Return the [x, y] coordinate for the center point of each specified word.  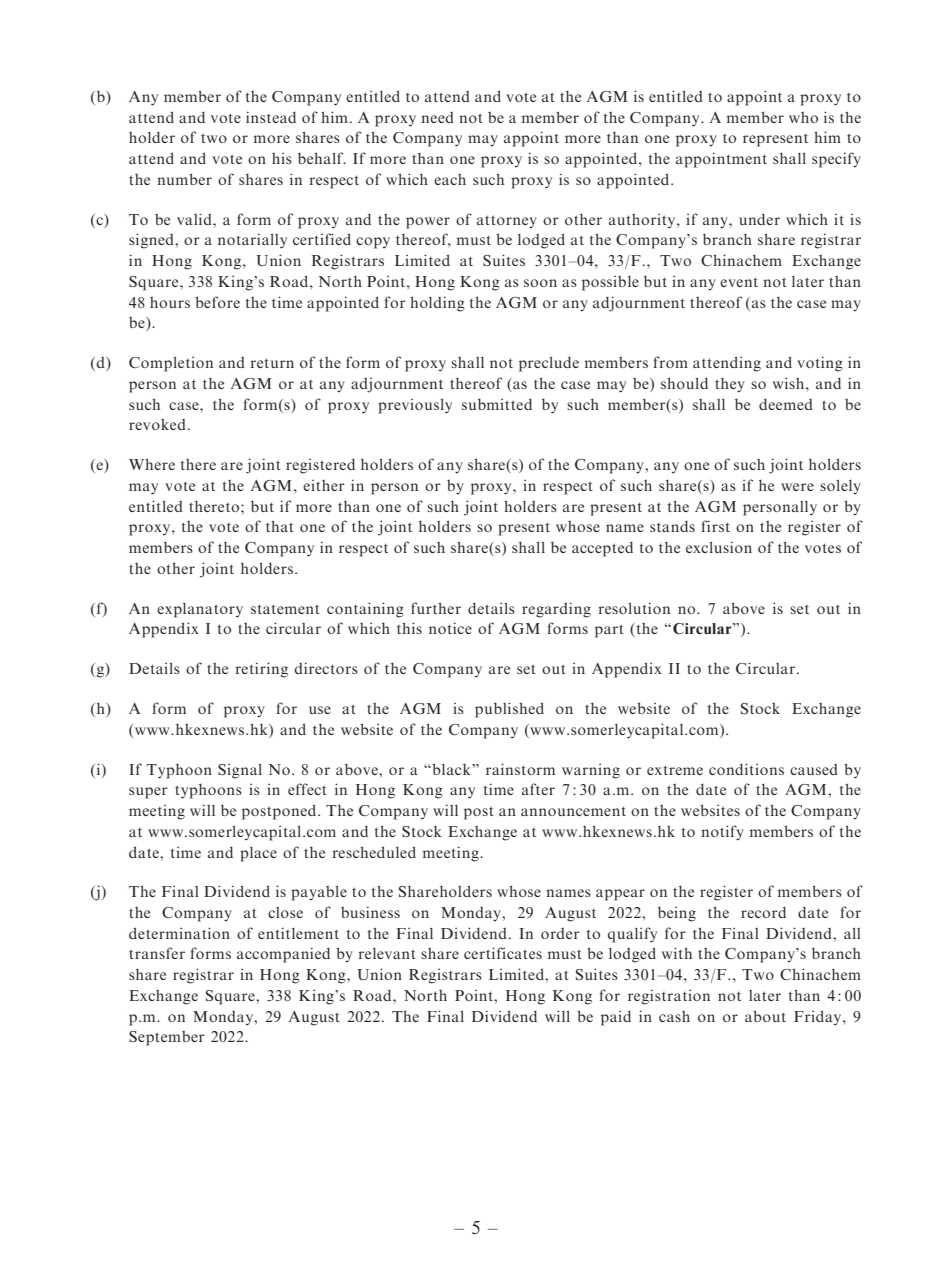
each [450, 179]
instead [271, 117]
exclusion [719, 547]
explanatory [200, 610]
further [436, 608]
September [167, 1038]
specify [836, 160]
